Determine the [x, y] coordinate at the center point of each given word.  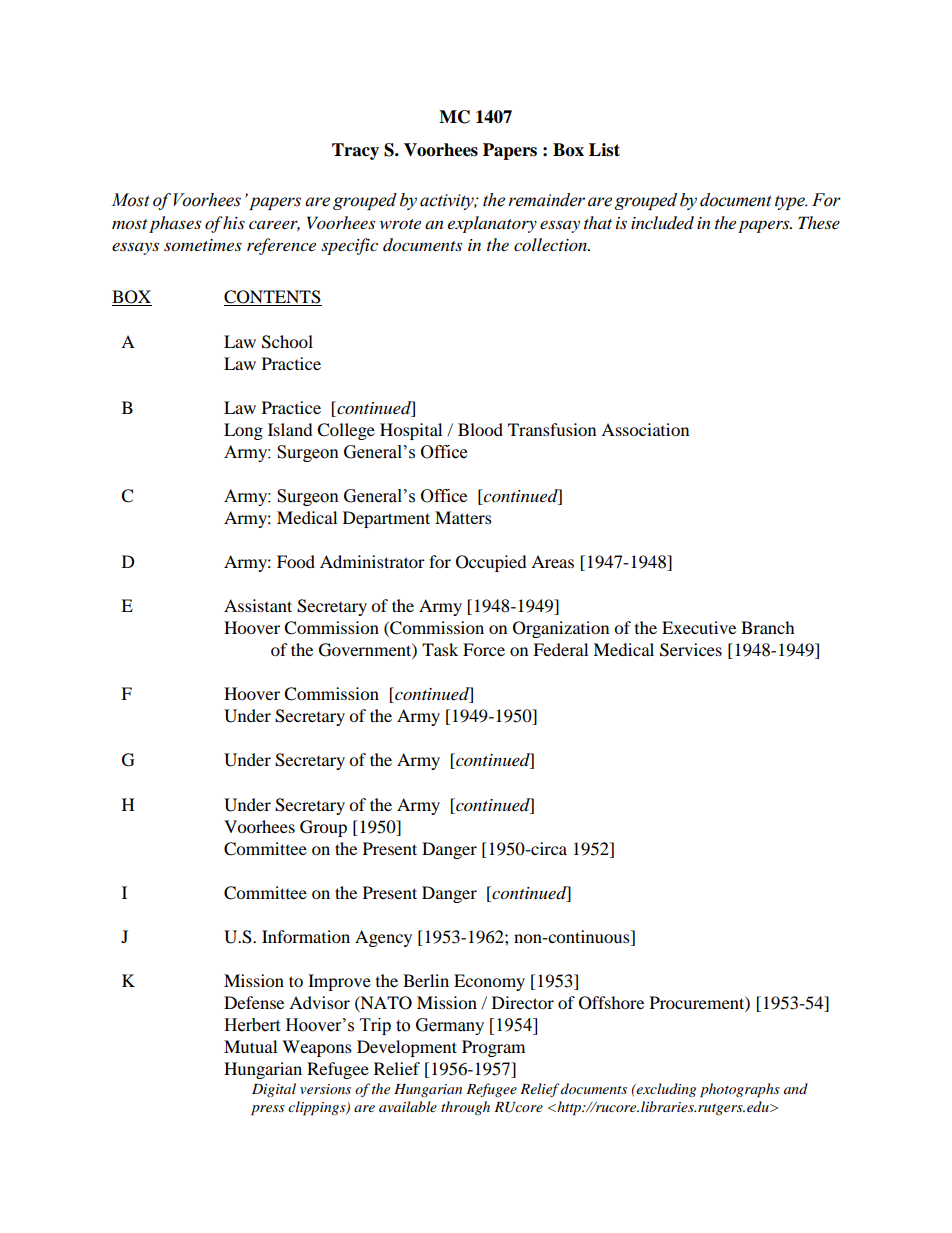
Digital [274, 1090]
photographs [740, 1090]
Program [493, 1048]
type [791, 202]
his [234, 222]
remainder [546, 200]
